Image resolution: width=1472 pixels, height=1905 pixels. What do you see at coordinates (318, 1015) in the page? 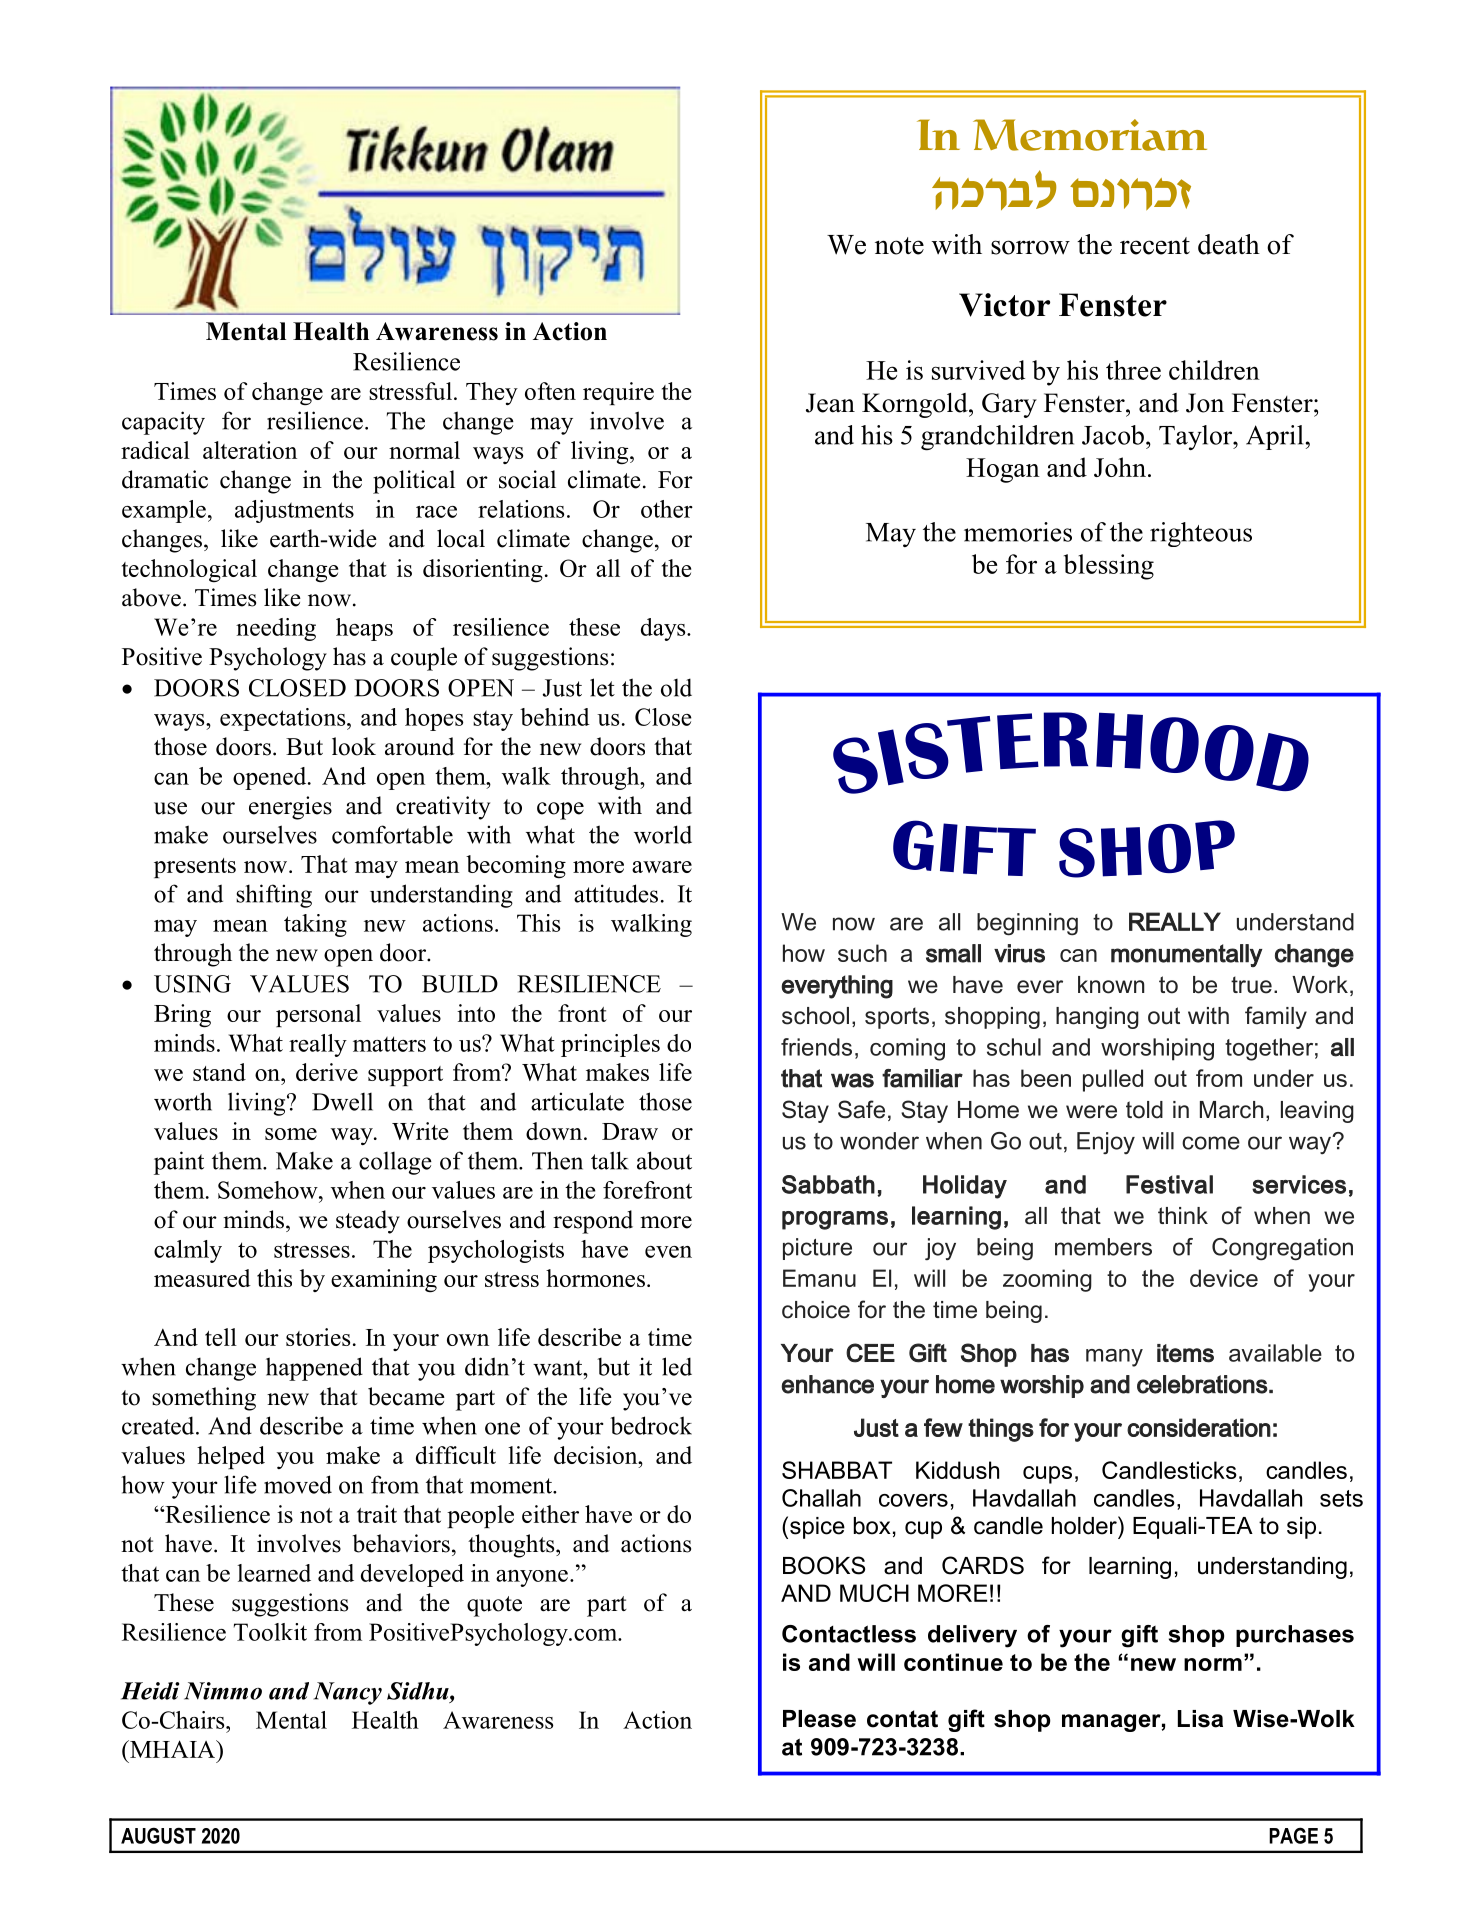
I see `personal` at bounding box center [318, 1015].
